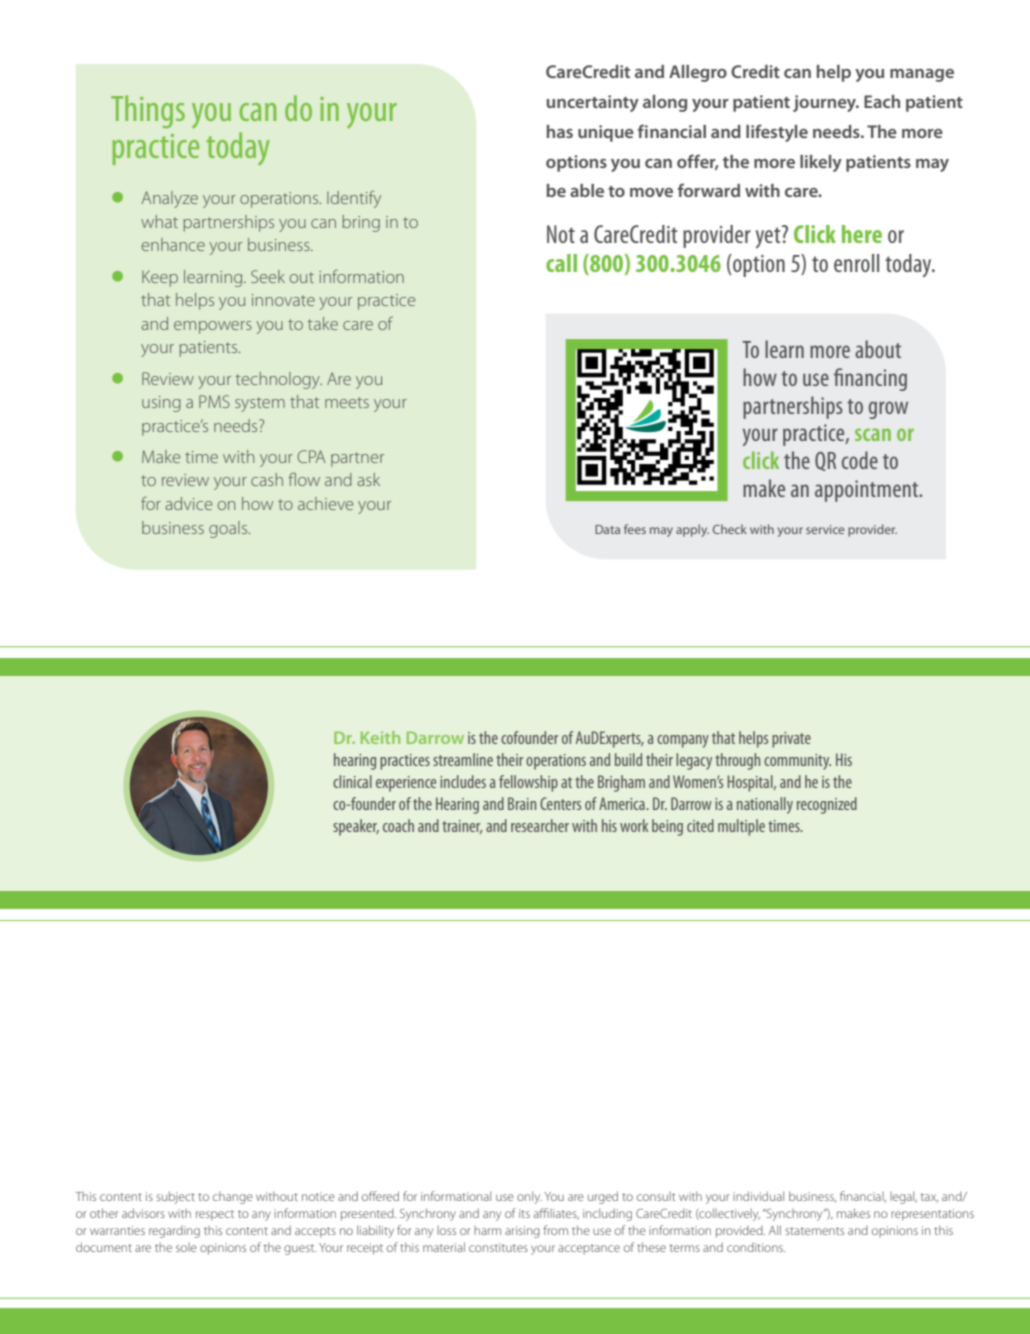 The height and width of the image is (1334, 1030). What do you see at coordinates (463, 759) in the image?
I see `streamline` at bounding box center [463, 759].
